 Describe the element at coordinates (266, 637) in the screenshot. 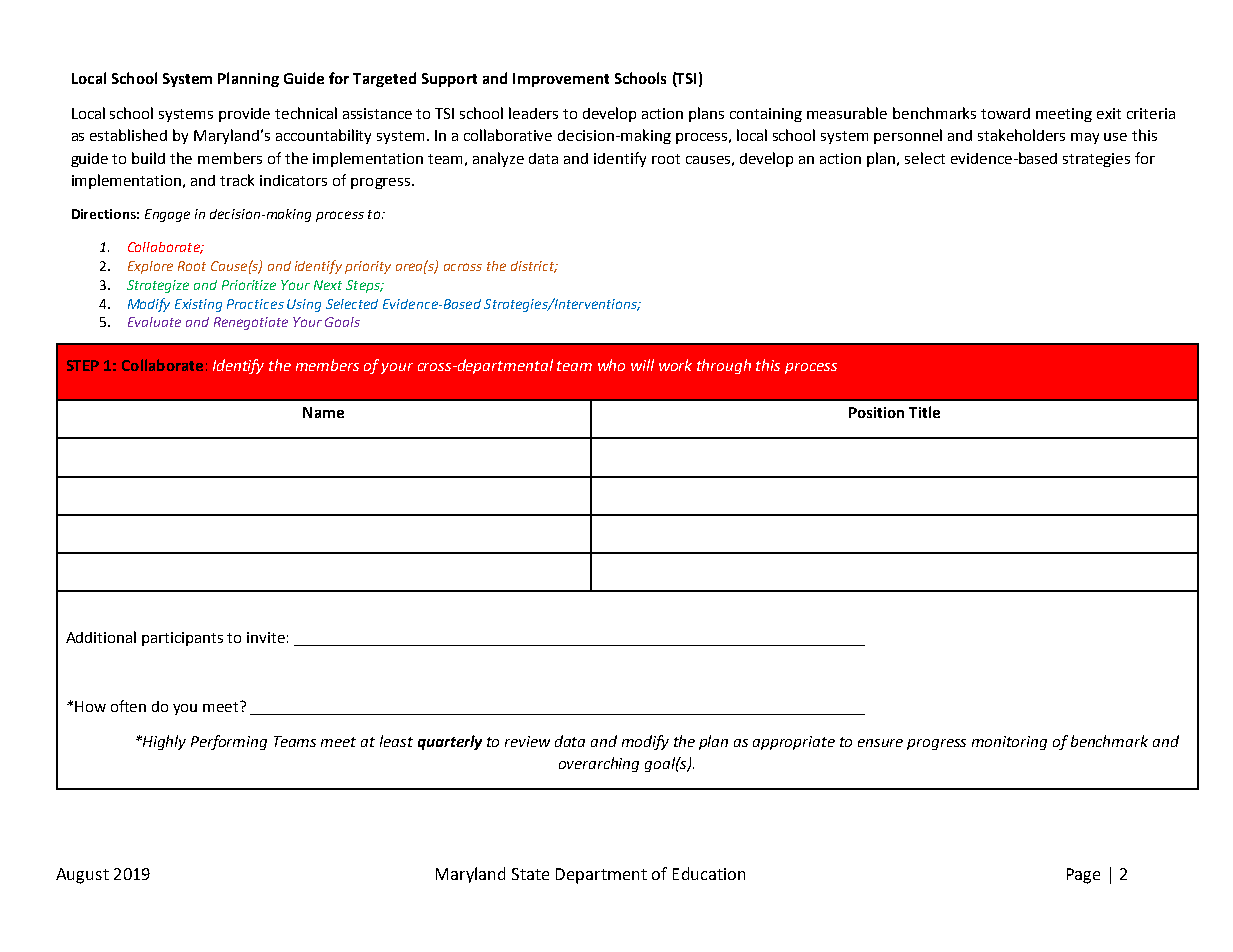

I see `invite` at that location.
